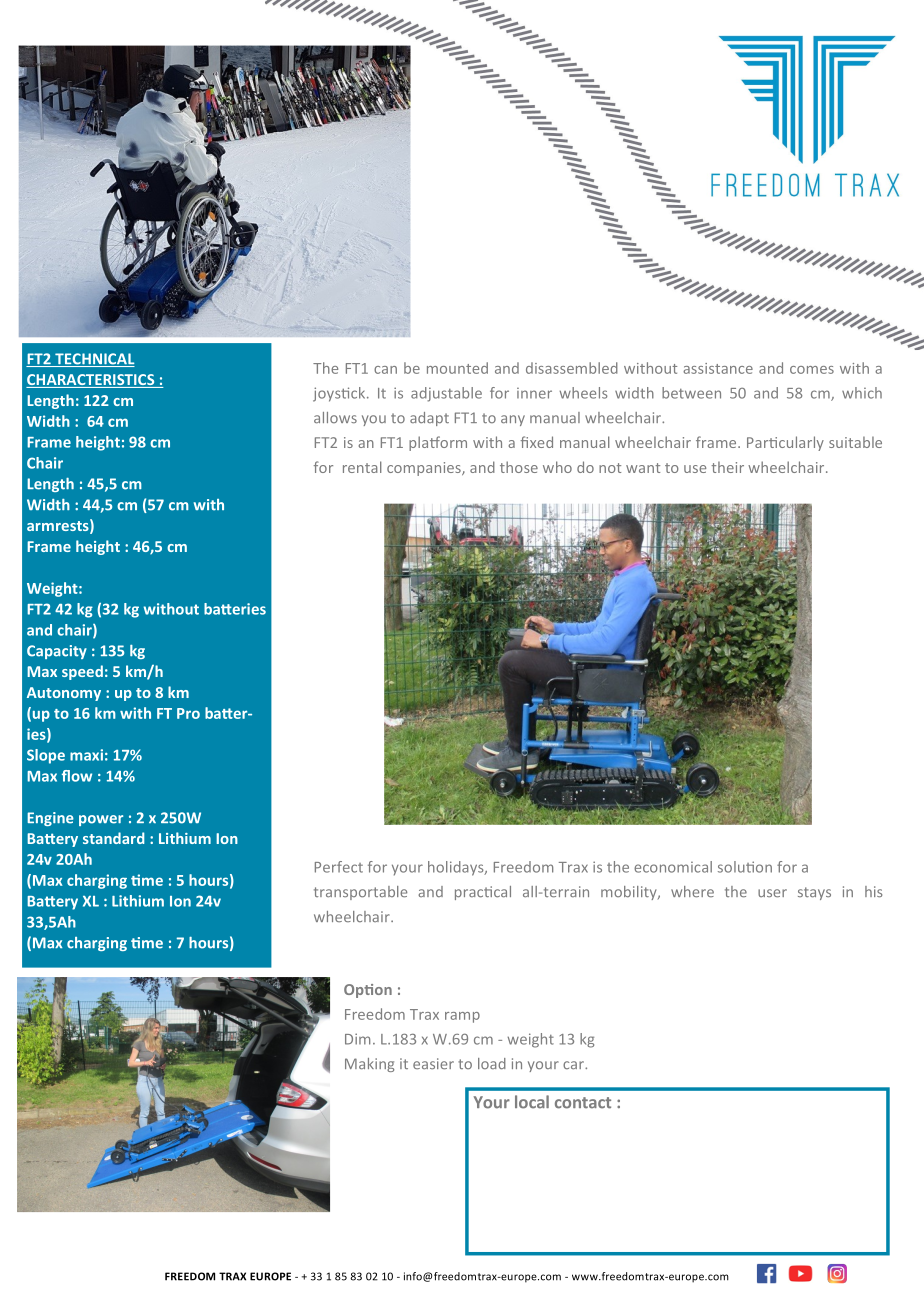 Image resolution: width=924 pixels, height=1308 pixels. I want to click on their, so click(727, 467).
